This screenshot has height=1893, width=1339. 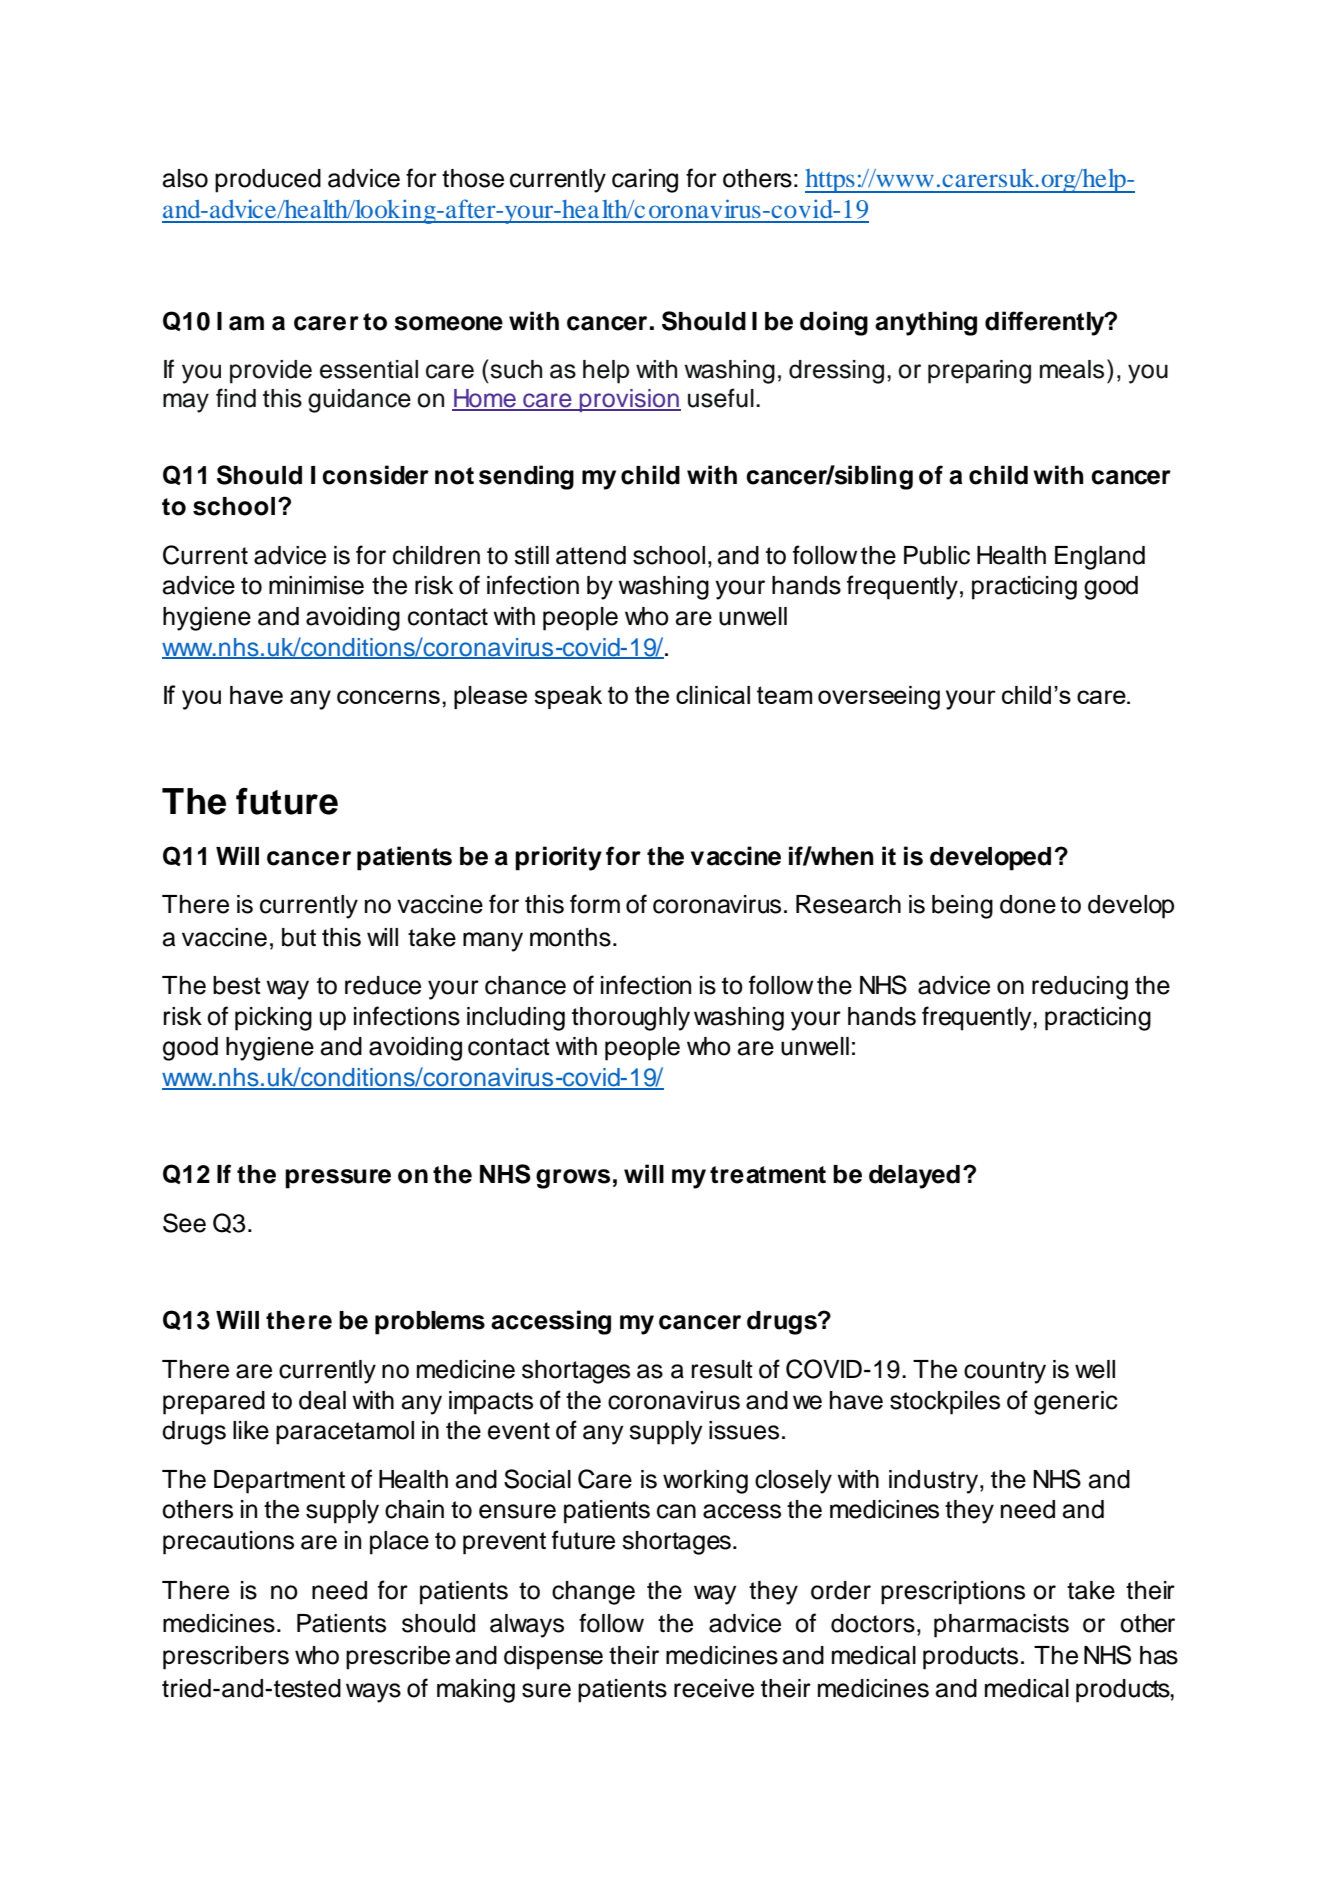 I want to click on concerns, so click(x=388, y=697).
